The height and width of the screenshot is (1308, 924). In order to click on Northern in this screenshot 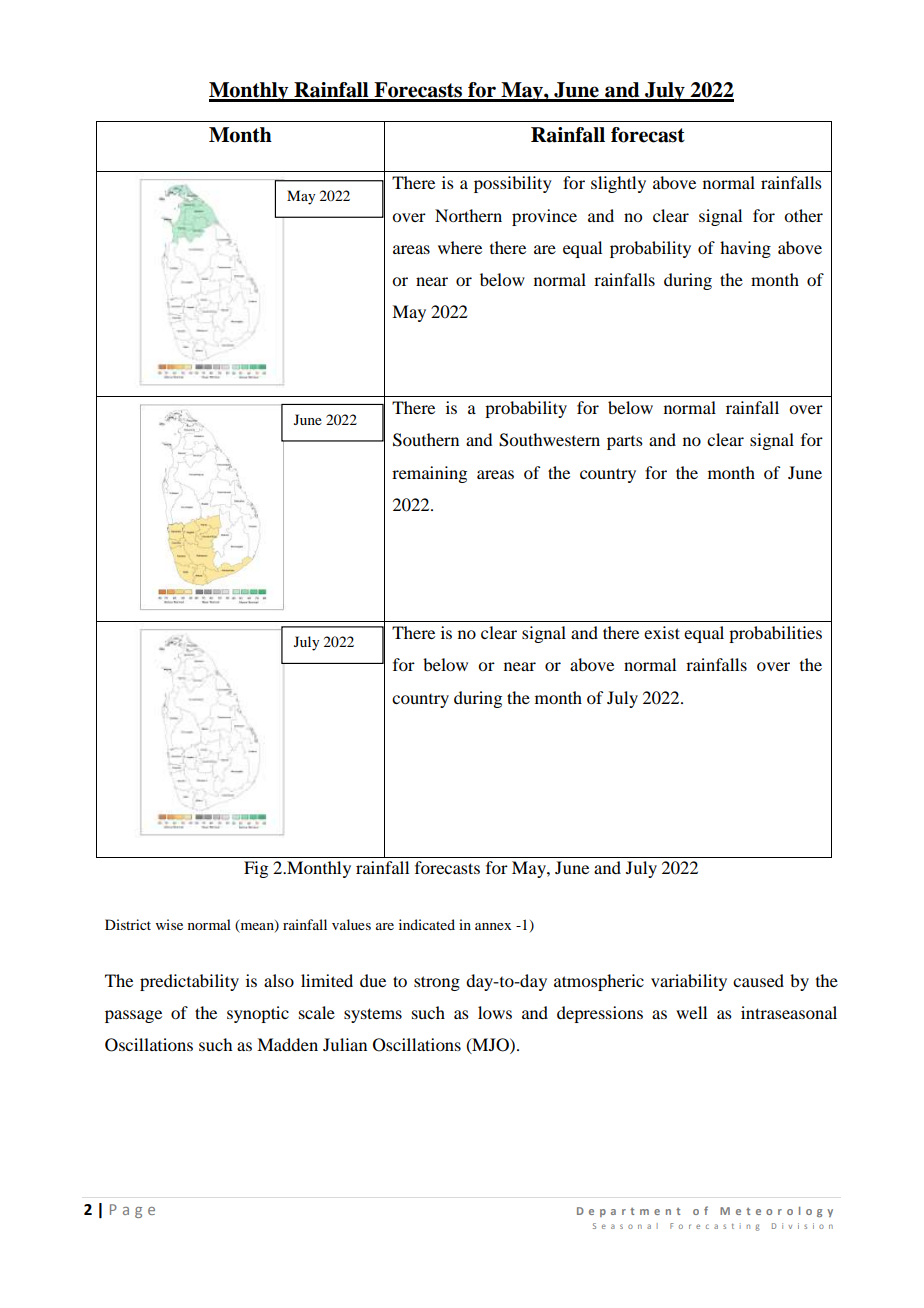, I will do `click(468, 215)`.
